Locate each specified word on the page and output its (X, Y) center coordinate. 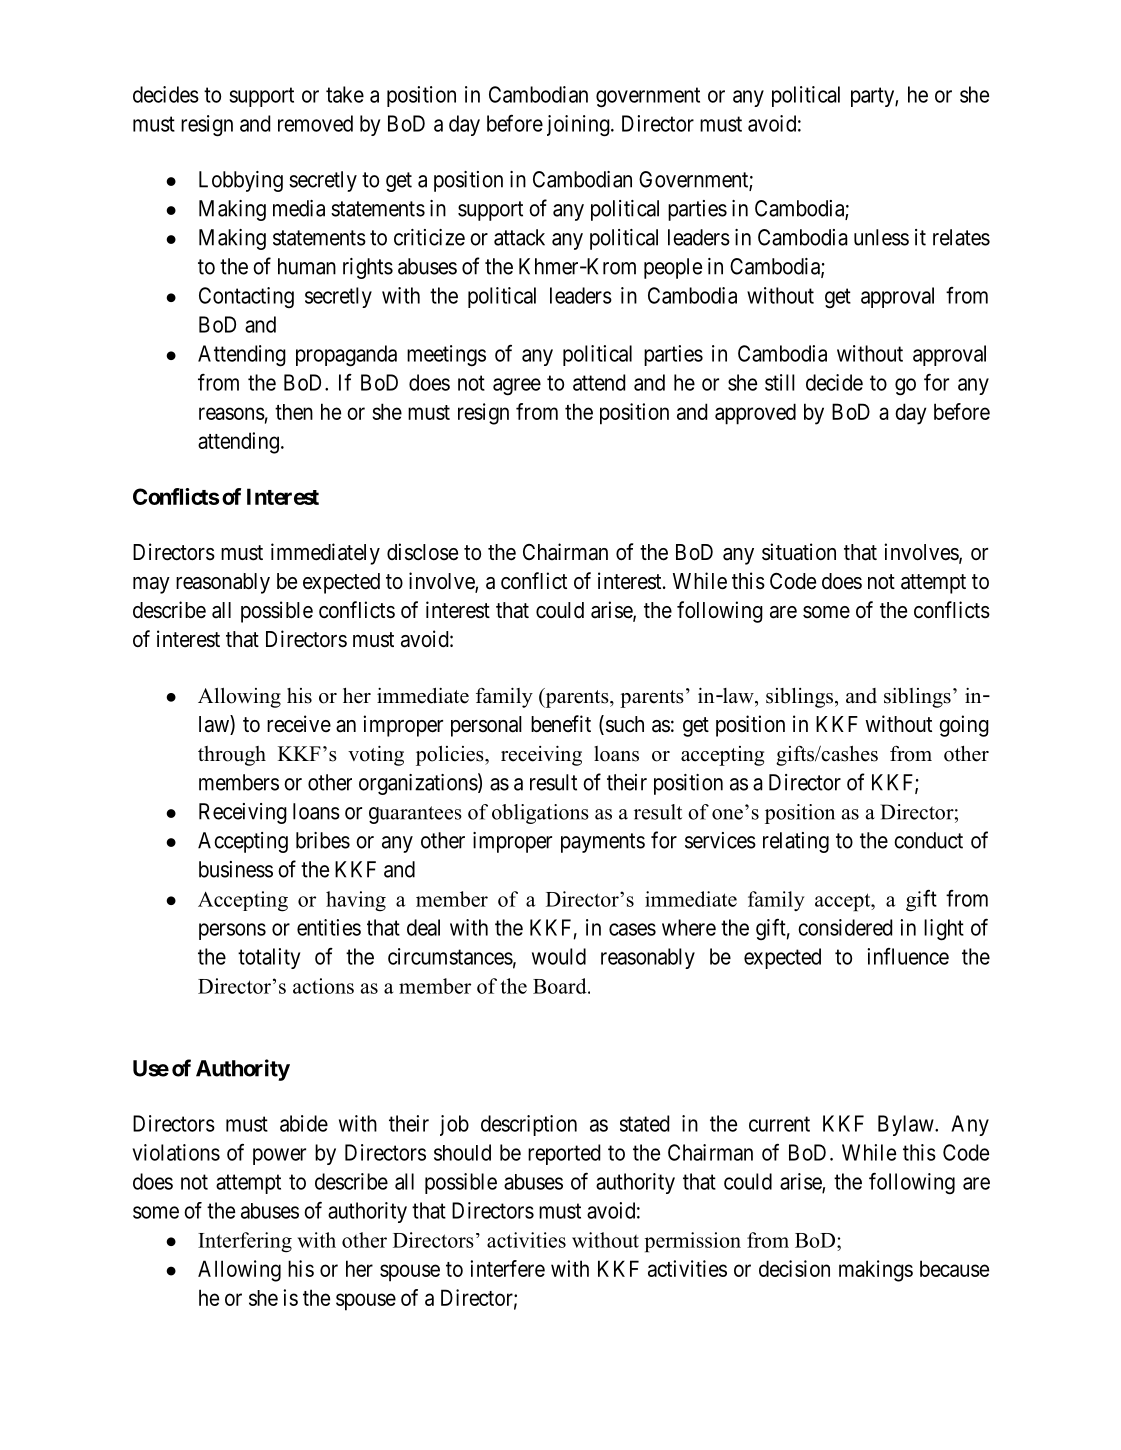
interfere (507, 1268)
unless (881, 237)
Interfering (245, 1242)
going (964, 726)
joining (579, 126)
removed (315, 123)
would (559, 956)
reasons (232, 413)
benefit (561, 724)
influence (908, 956)
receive (299, 723)
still (780, 382)
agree (517, 387)
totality (269, 958)
